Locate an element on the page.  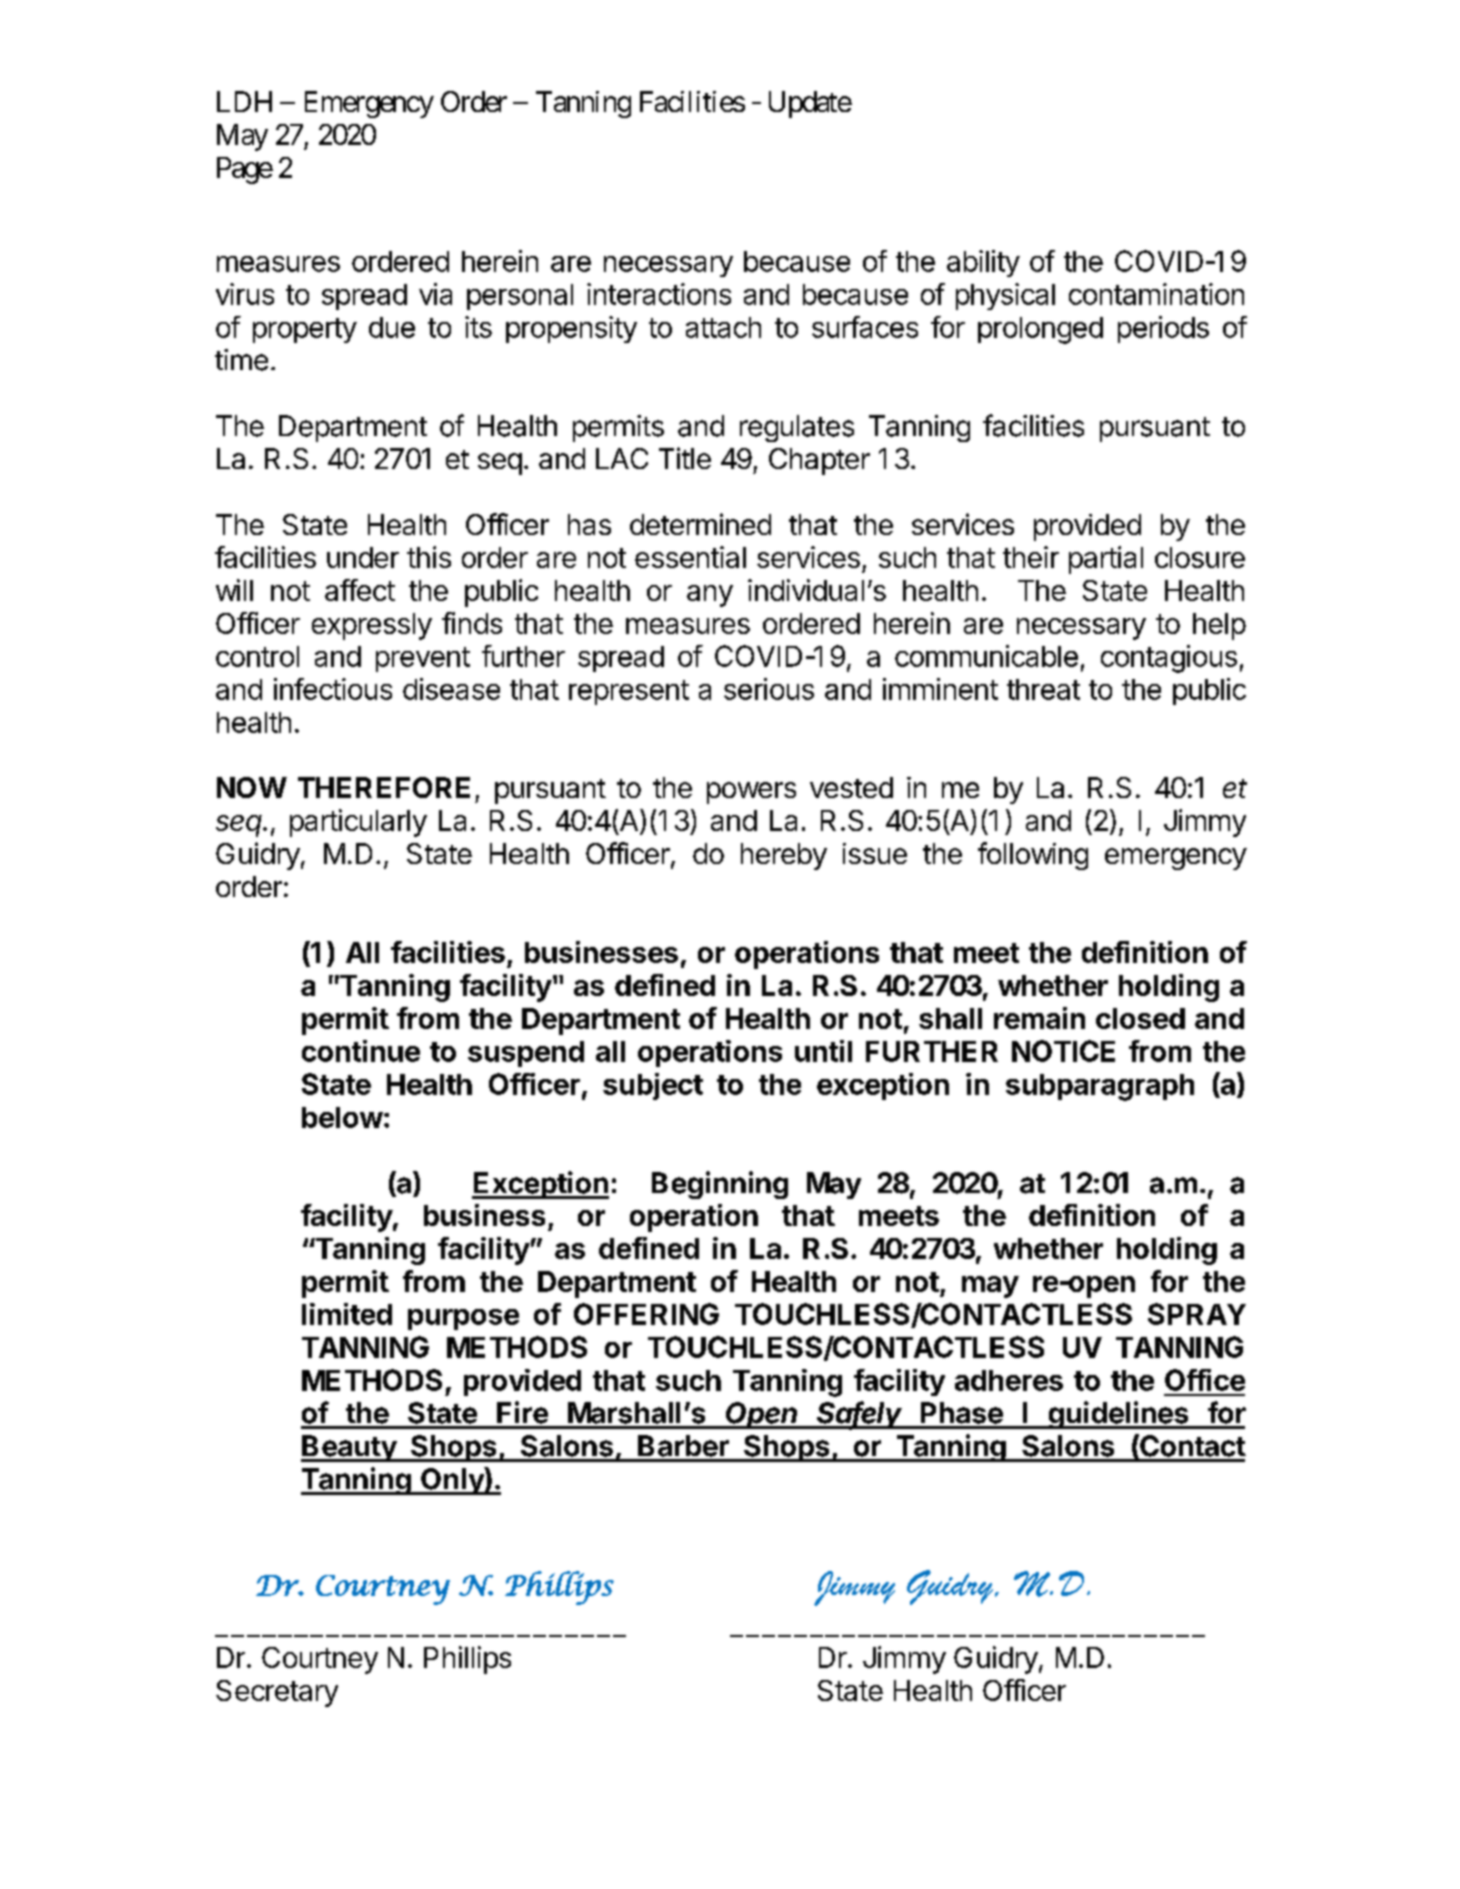
interactions is located at coordinates (659, 294).
